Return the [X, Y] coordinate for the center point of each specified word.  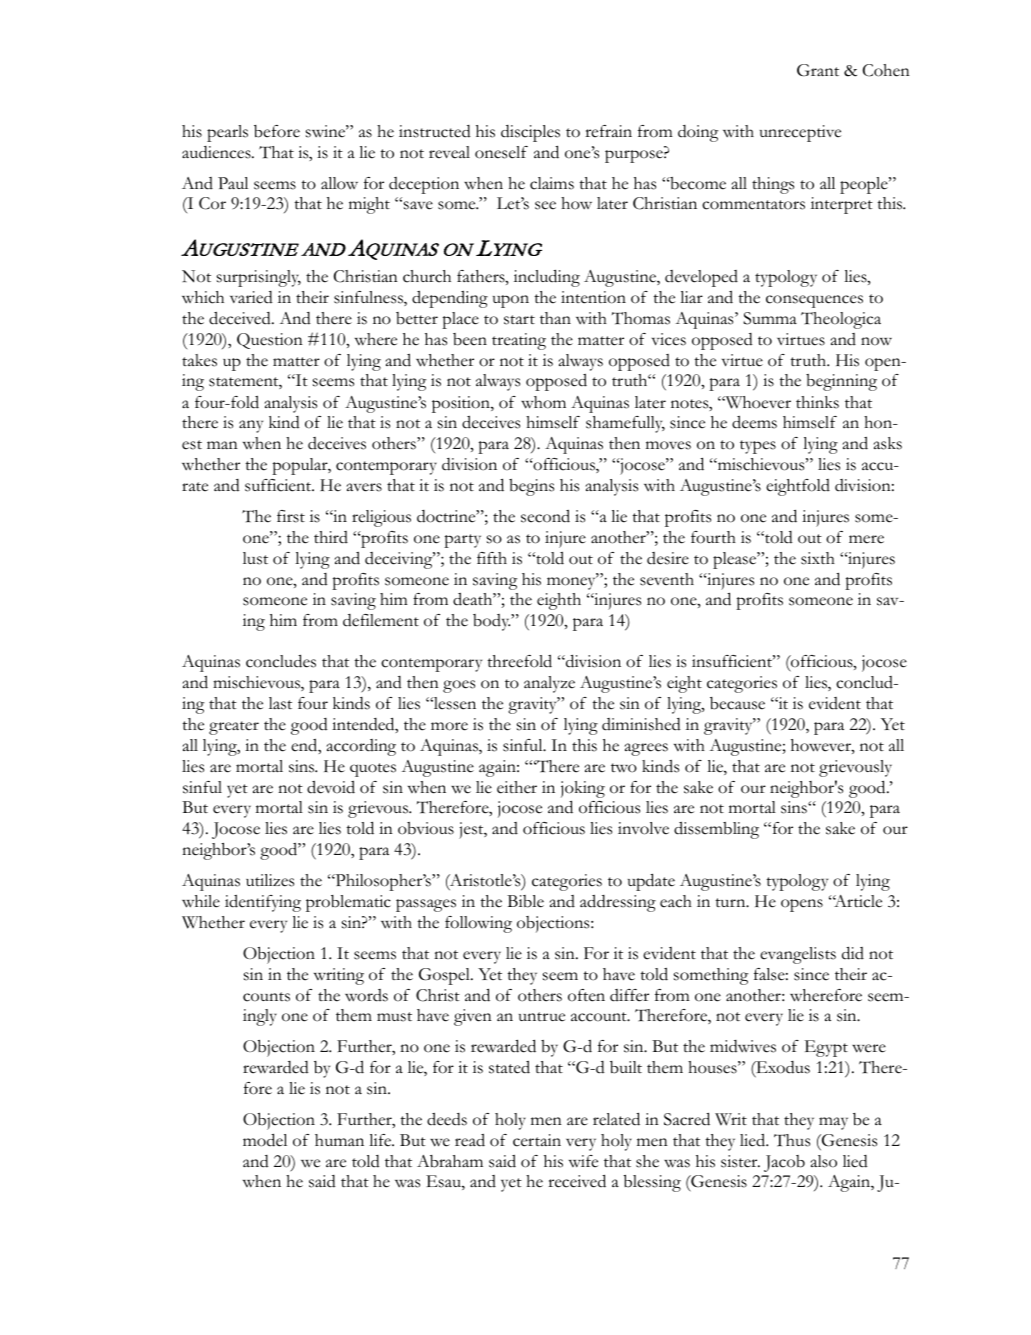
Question [270, 341]
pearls [227, 133]
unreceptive [800, 133]
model [265, 1140]
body [492, 622]
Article [857, 901]
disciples [530, 133]
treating [519, 341]
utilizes [270, 880]
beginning [841, 382]
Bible [525, 901]
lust [255, 558]
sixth [818, 558]
